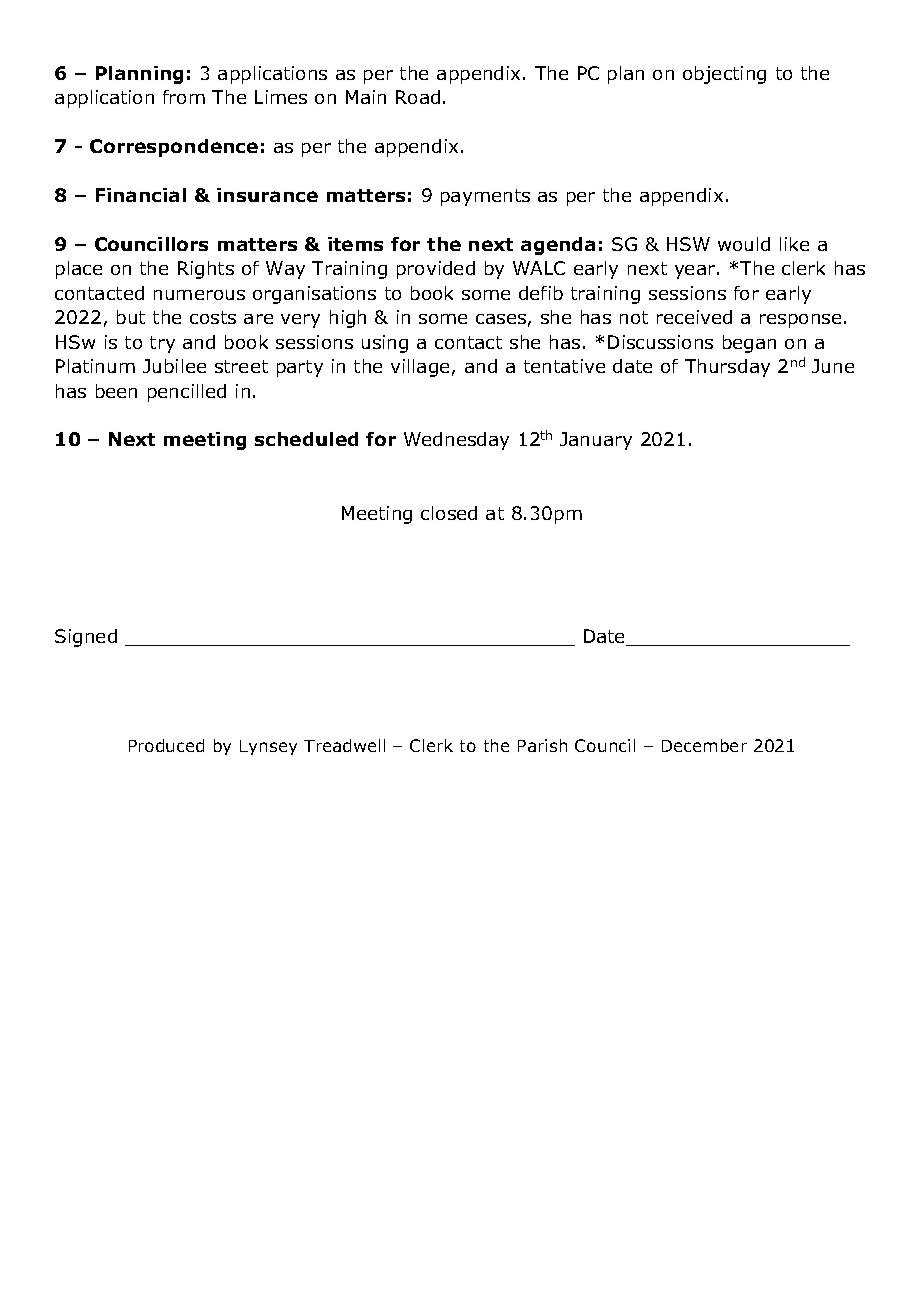 This image has width=924, height=1308. What do you see at coordinates (184, 97) in the image?
I see `from` at bounding box center [184, 97].
